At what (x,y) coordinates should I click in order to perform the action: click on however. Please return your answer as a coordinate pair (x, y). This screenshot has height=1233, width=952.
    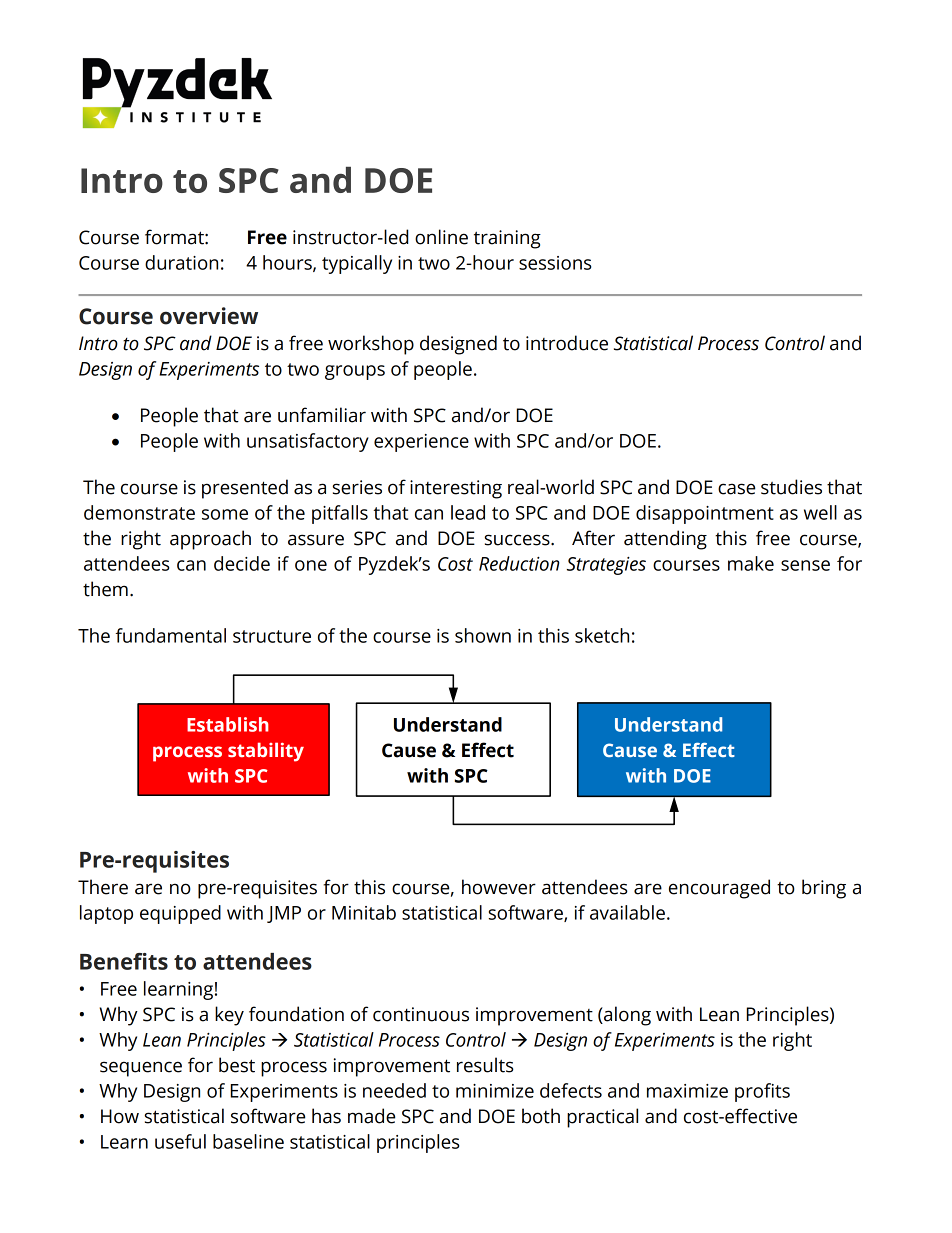
    Looking at the image, I should click on (499, 887).
